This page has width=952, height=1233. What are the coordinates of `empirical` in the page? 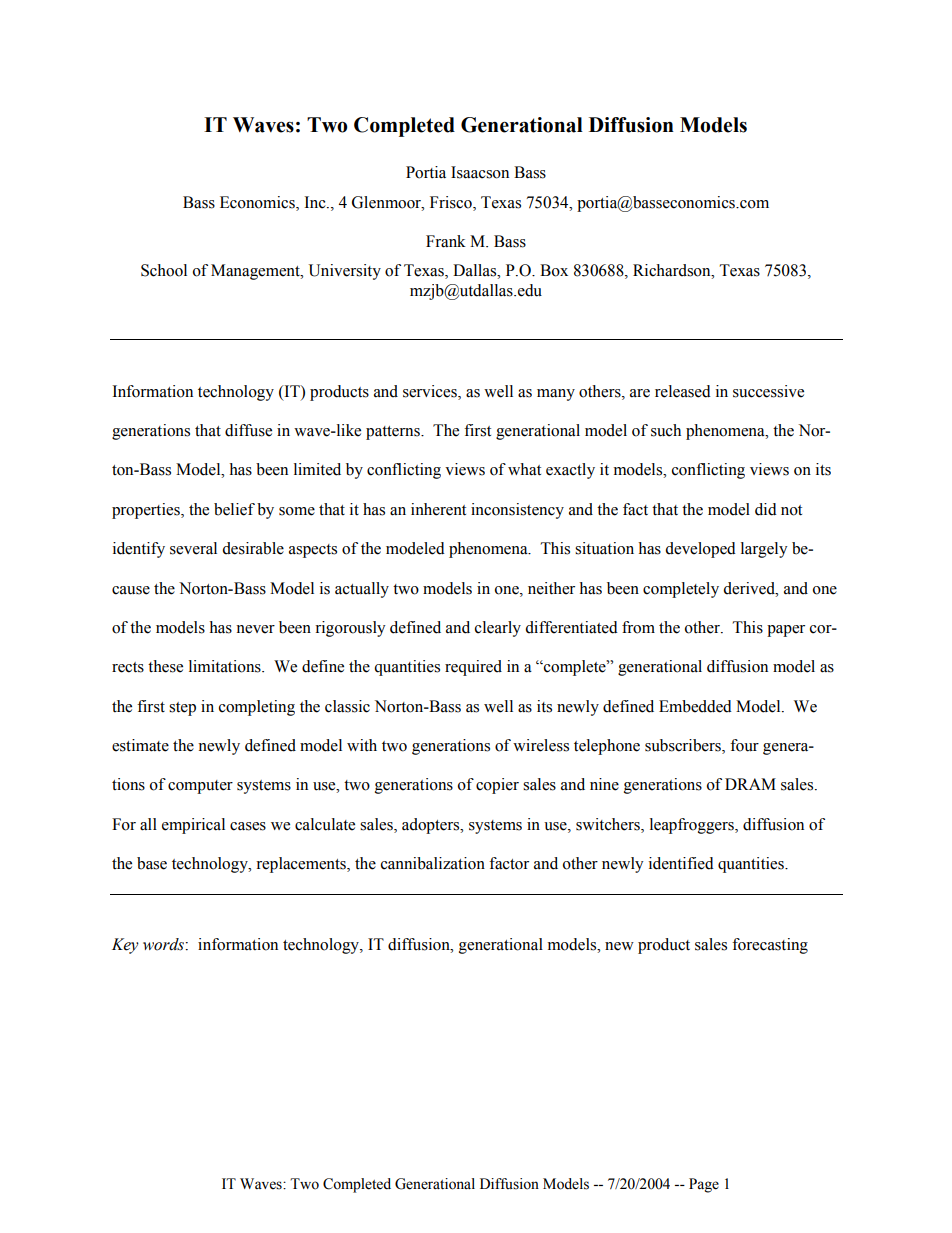 It's located at (193, 826).
